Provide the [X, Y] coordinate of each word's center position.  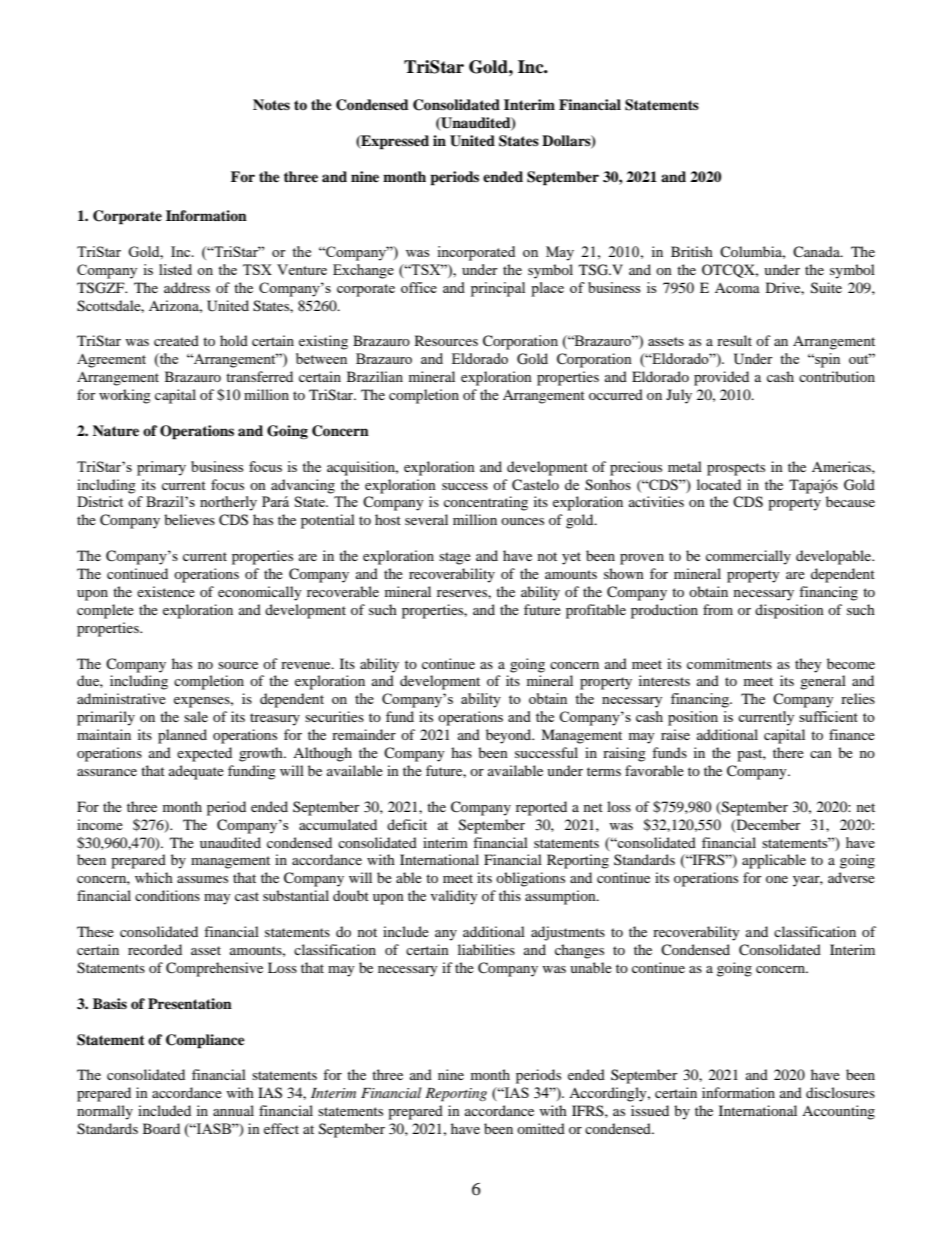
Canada [817, 251]
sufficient [828, 716]
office [419, 287]
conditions [167, 895]
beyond [510, 736]
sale [196, 716]
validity [454, 897]
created [176, 340]
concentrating [486, 503]
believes [189, 519]
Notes [271, 104]
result [734, 340]
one [777, 879]
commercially [748, 557]
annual [233, 1110]
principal [498, 289]
